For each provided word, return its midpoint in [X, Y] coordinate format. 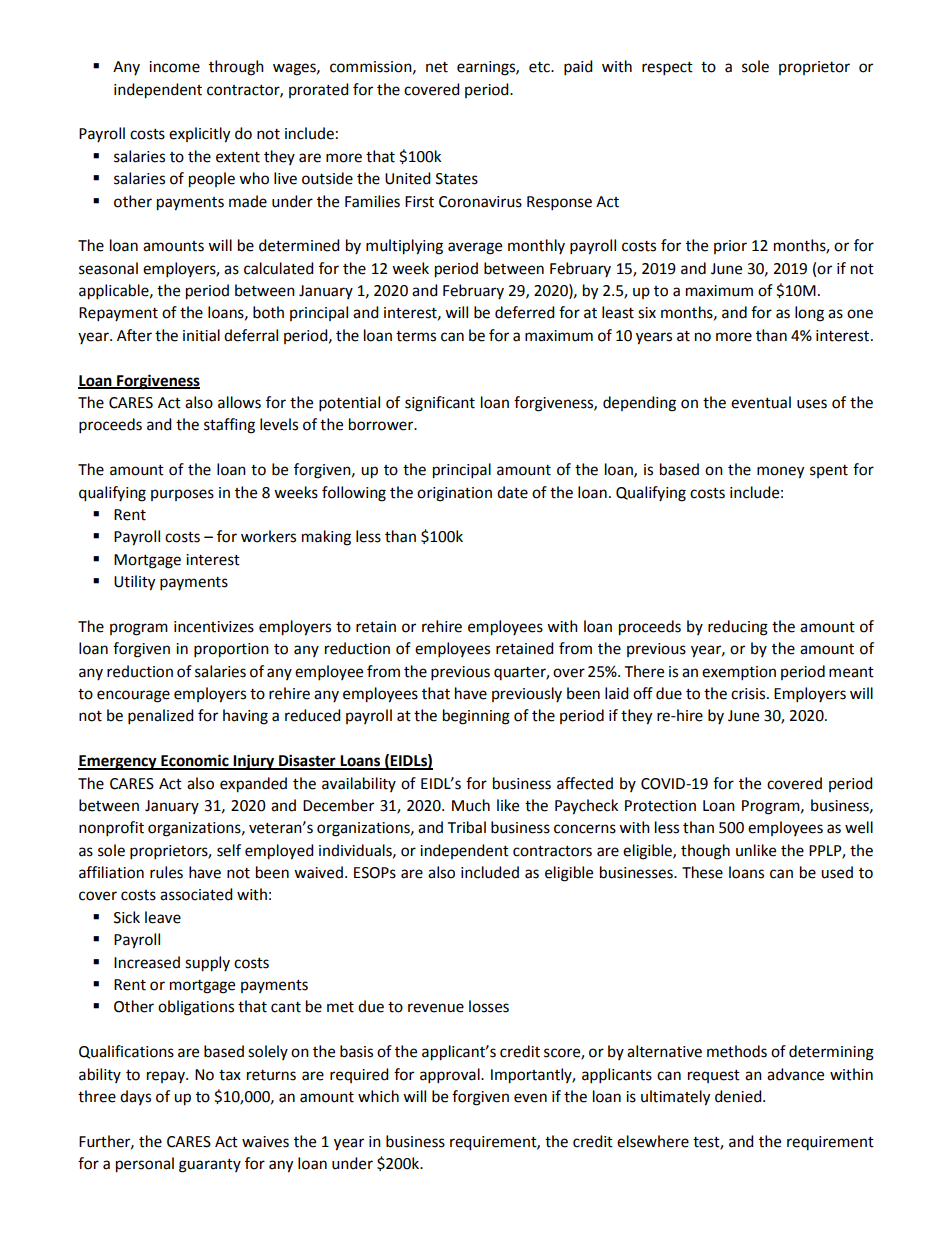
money [780, 472]
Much [471, 805]
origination [454, 494]
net [437, 67]
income [174, 67]
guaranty [210, 1166]
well [859, 827]
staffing [229, 426]
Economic [195, 761]
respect [667, 69]
